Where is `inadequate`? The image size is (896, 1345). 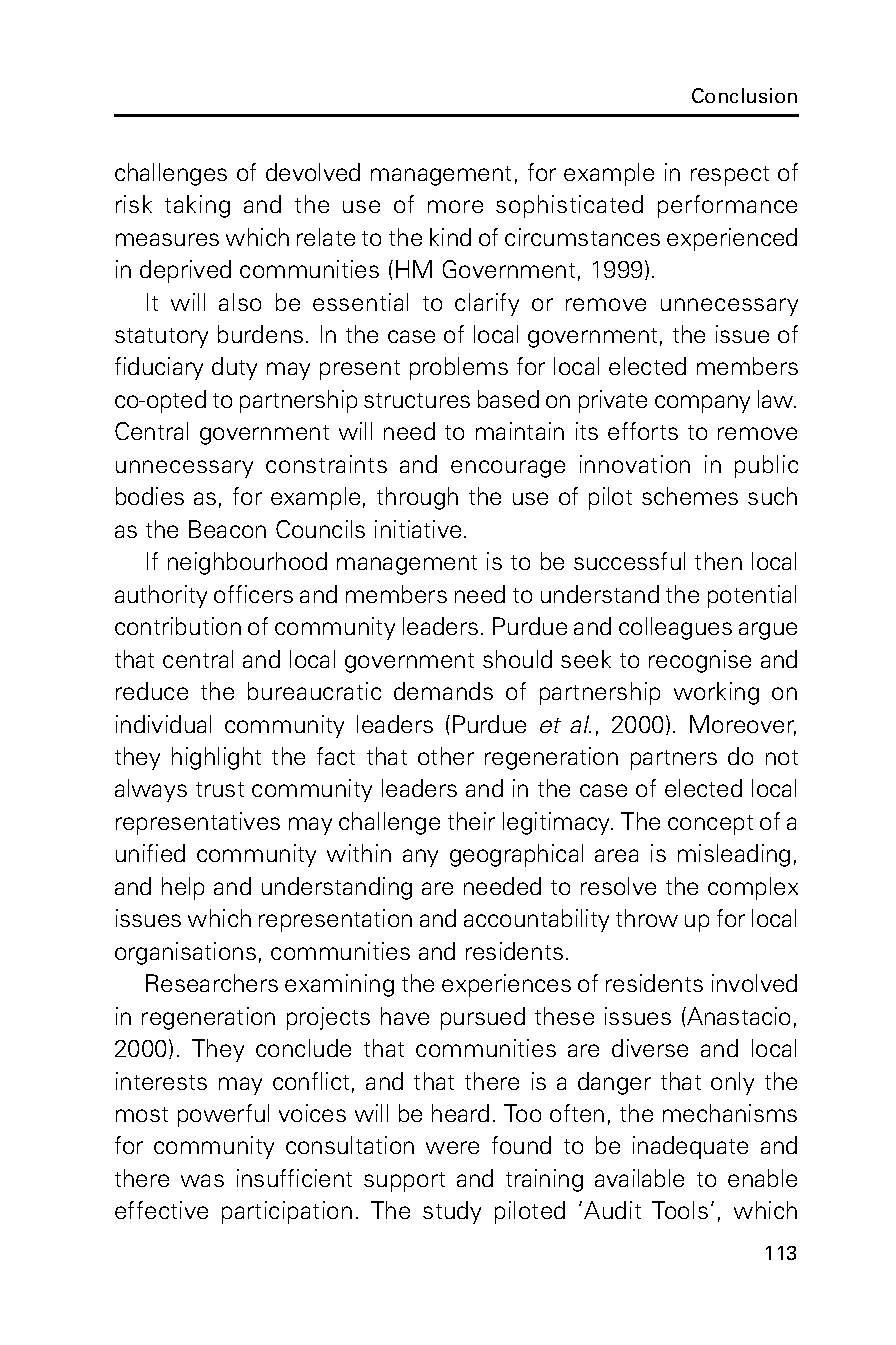
inadequate is located at coordinates (690, 1147).
